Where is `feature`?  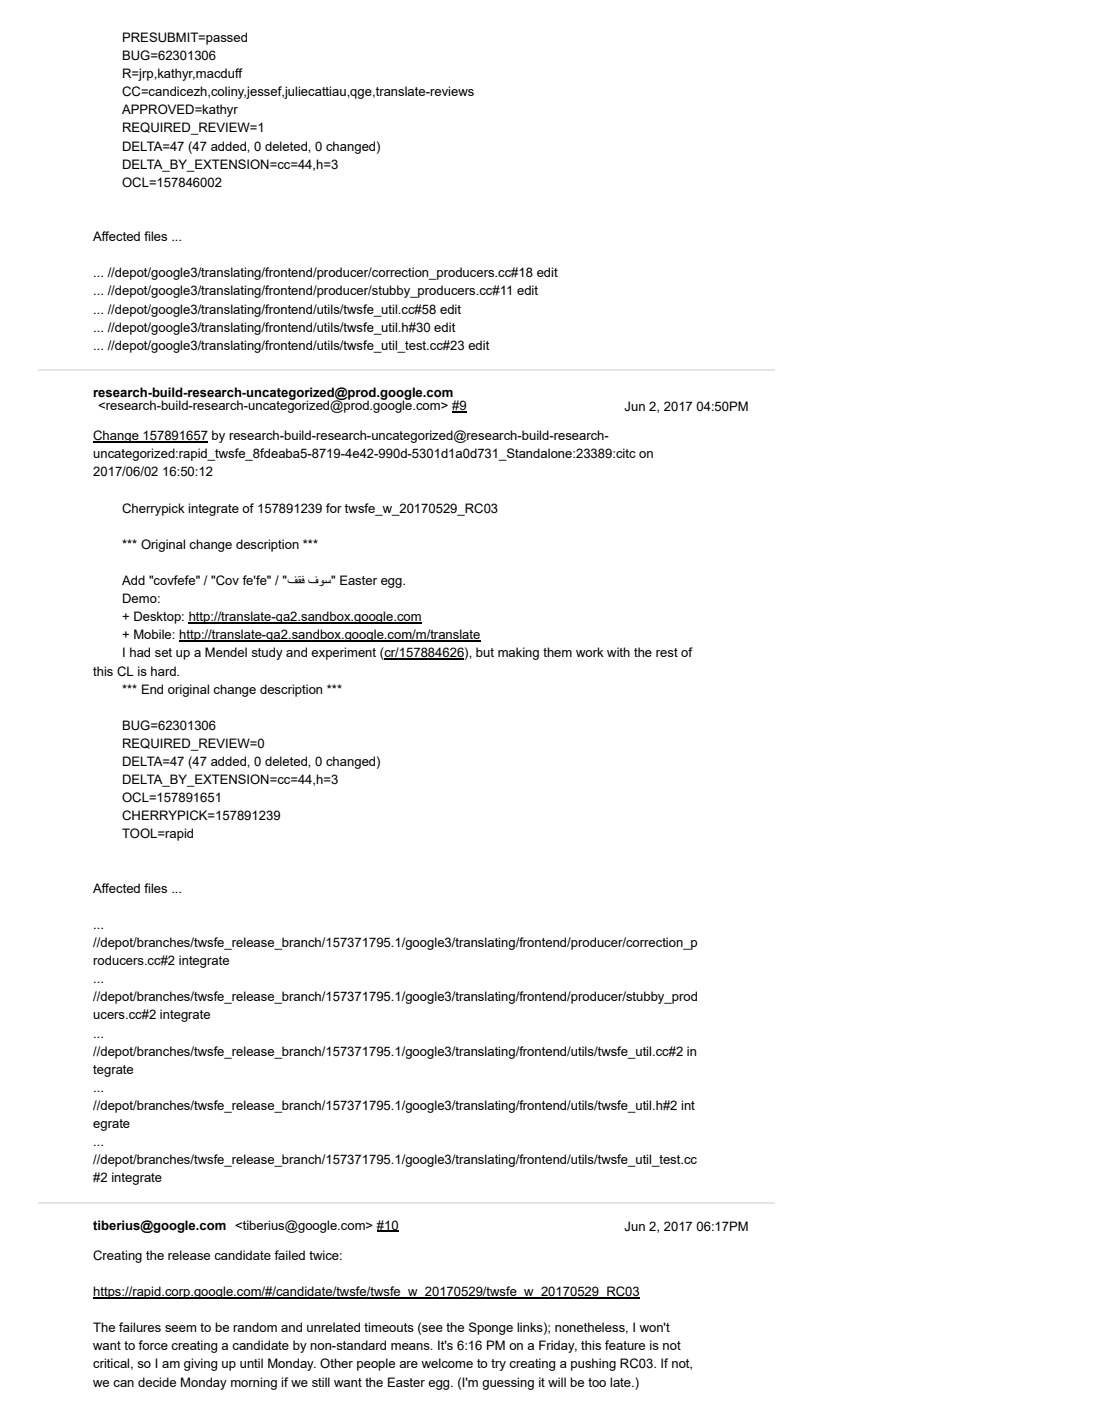
feature is located at coordinates (625, 1345).
